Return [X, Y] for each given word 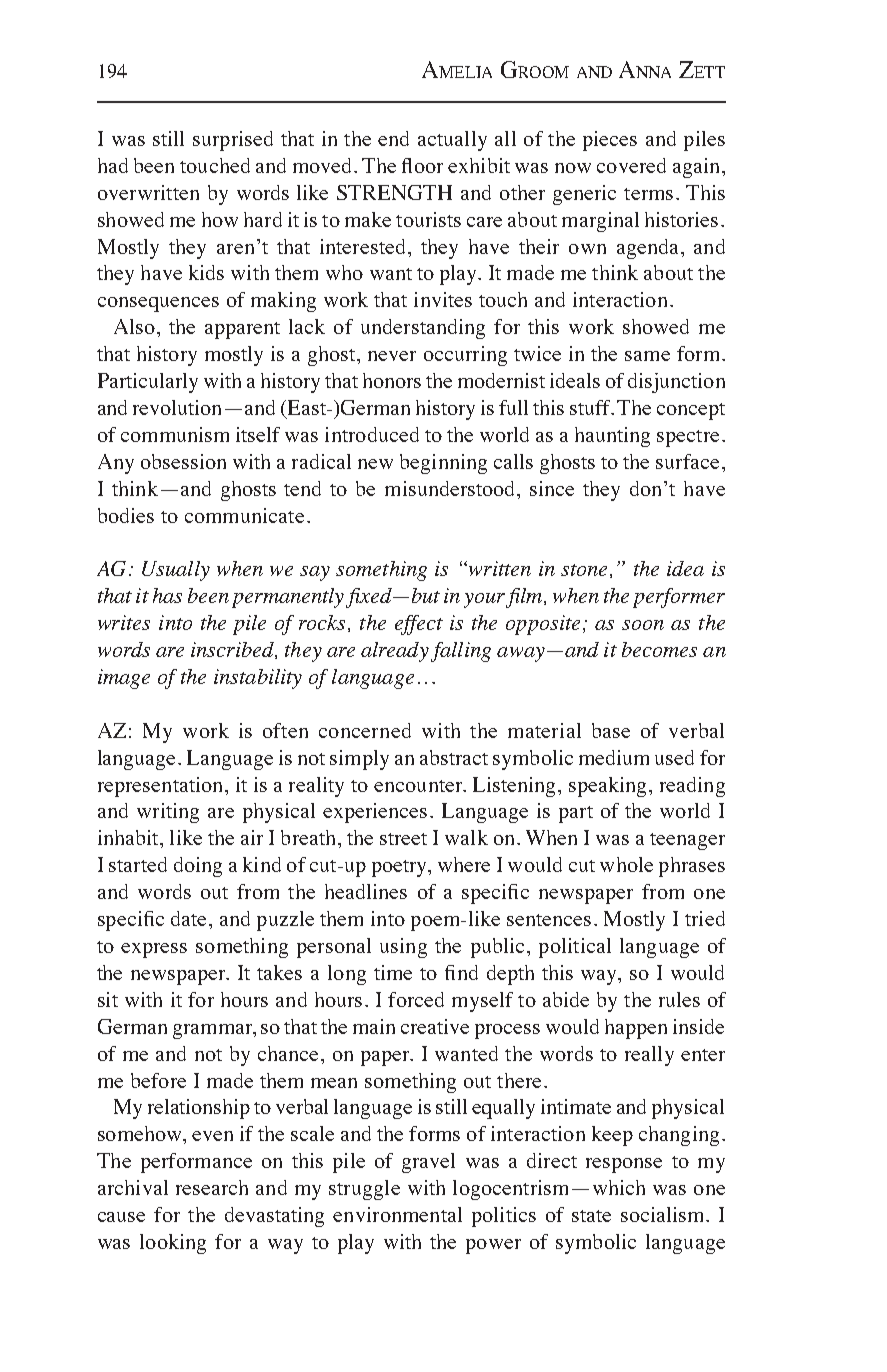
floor [422, 165]
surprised [233, 141]
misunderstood [452, 488]
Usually [176, 571]
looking [173, 1244]
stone [584, 570]
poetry [401, 868]
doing [198, 867]
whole [626, 864]
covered [631, 165]
